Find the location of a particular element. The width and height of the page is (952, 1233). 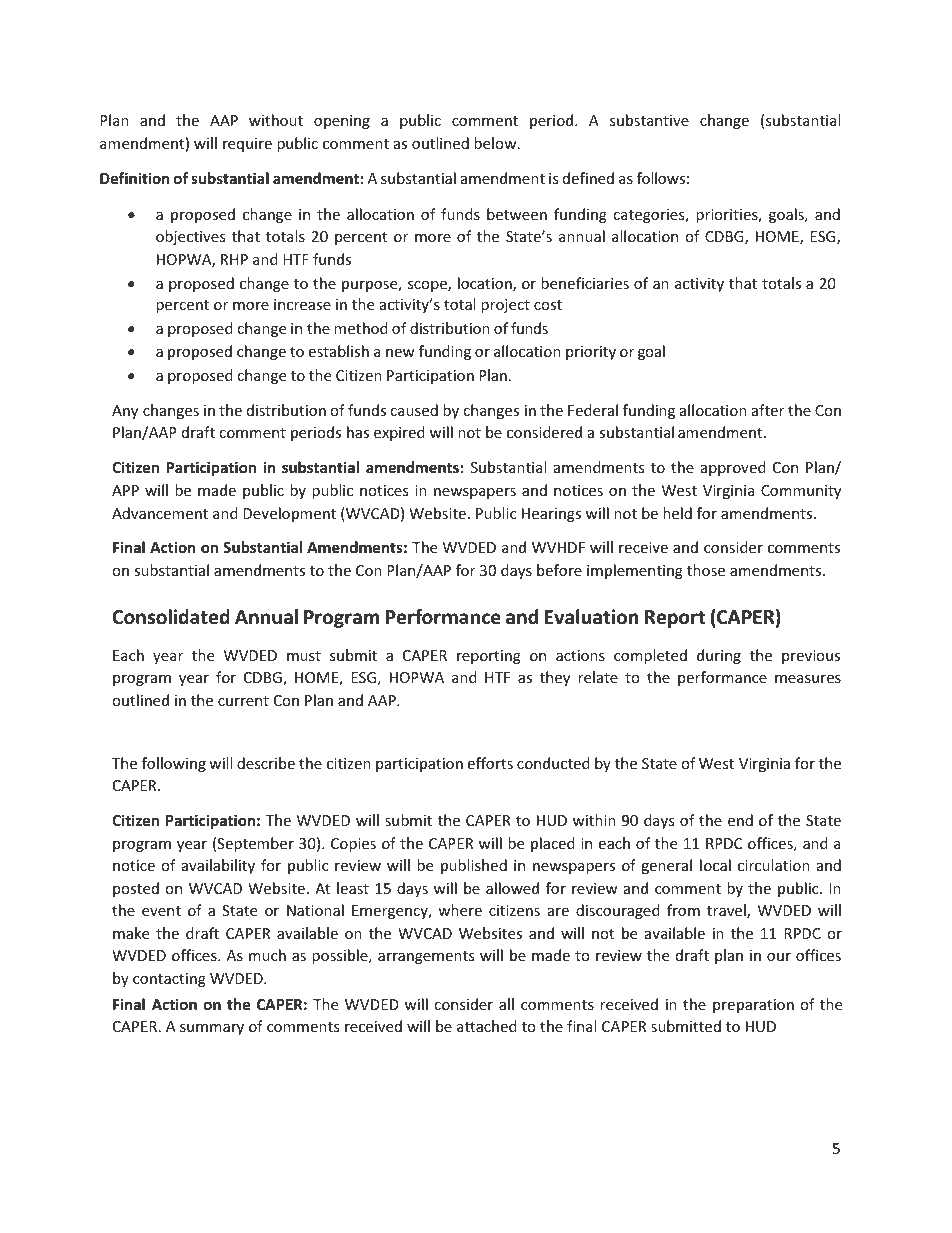

efforts is located at coordinates (490, 763).
